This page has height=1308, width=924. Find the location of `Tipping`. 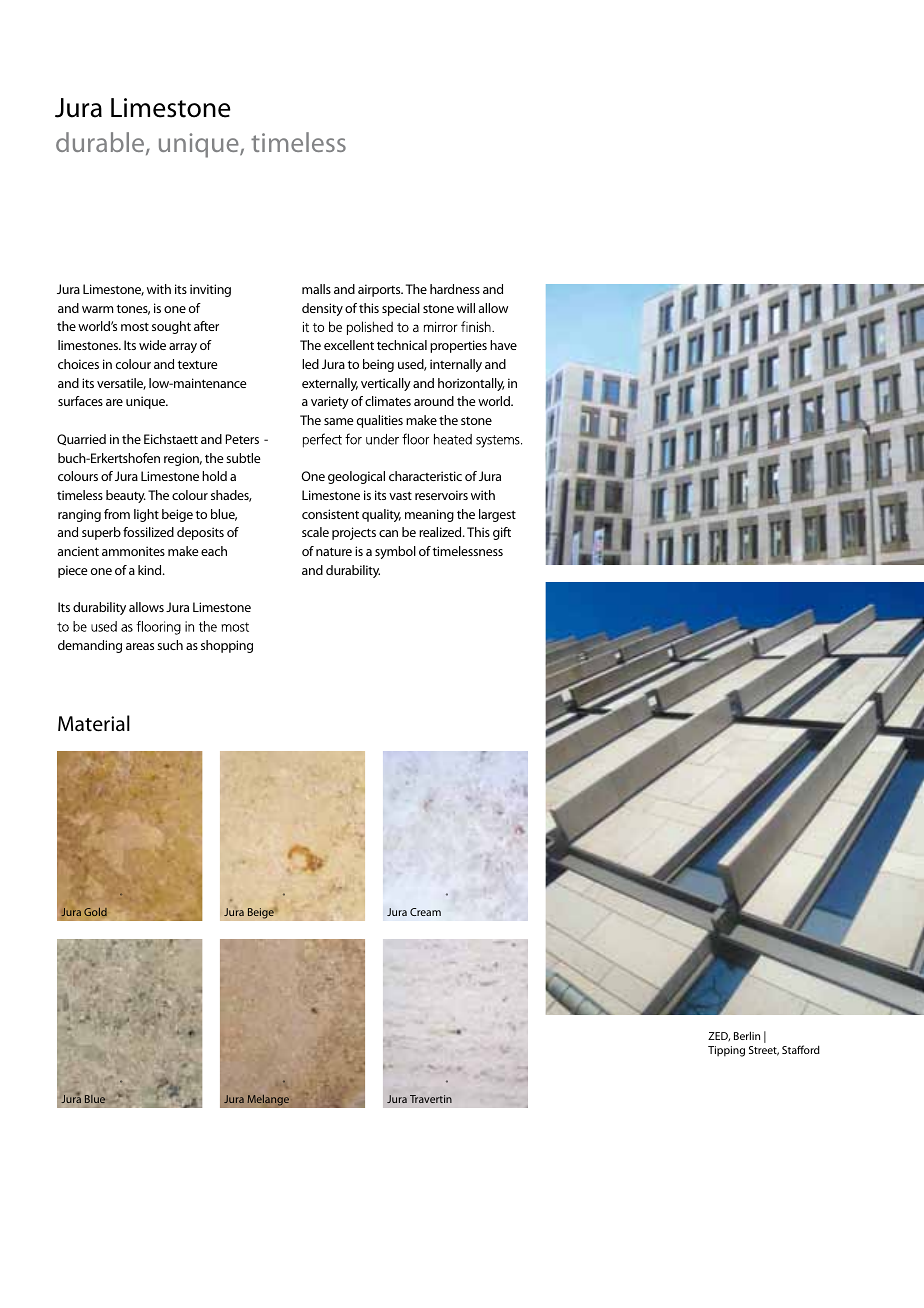

Tipping is located at coordinates (726, 1051).
